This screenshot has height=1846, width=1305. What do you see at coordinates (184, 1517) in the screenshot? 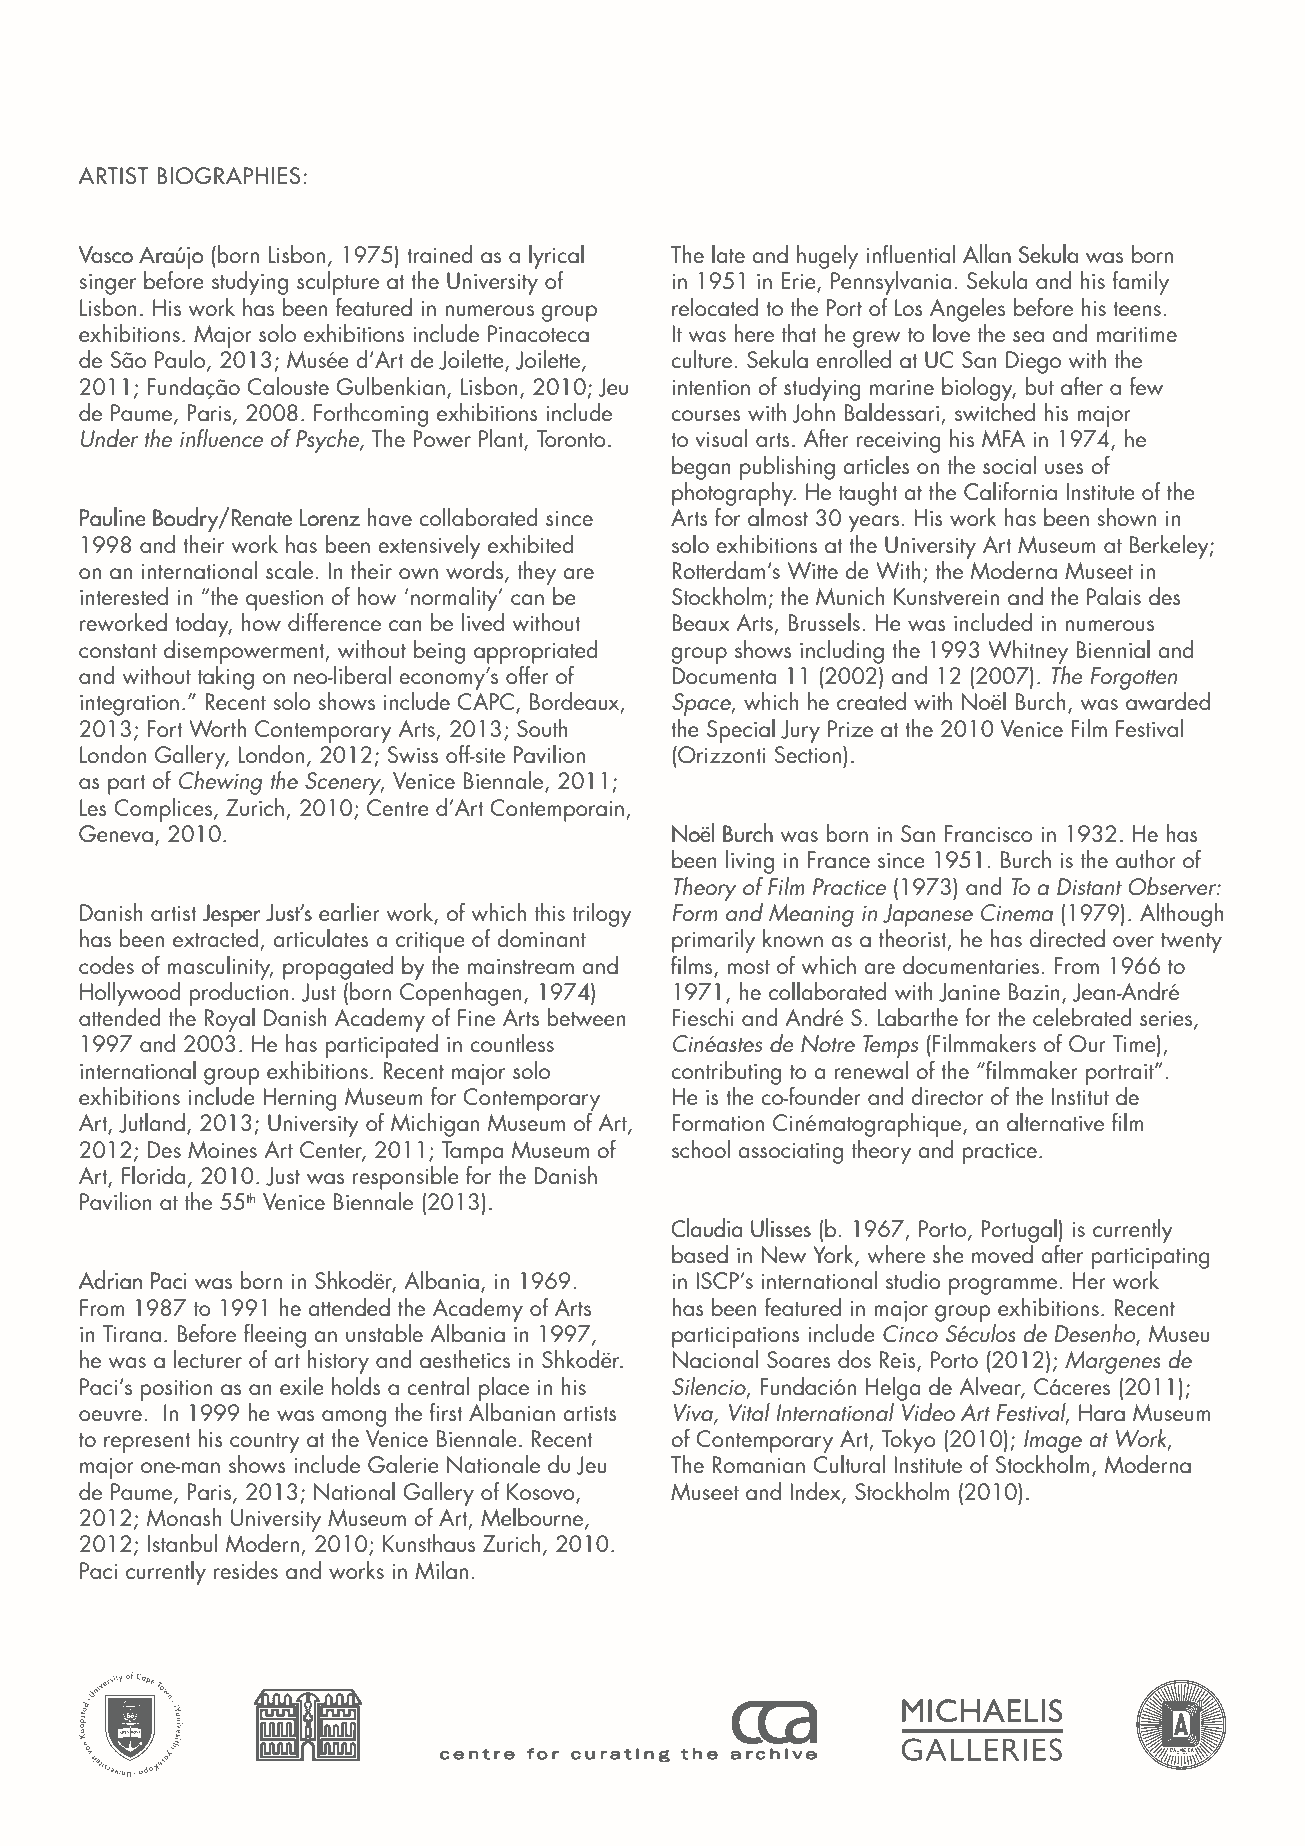
I see `Monash` at bounding box center [184, 1517].
